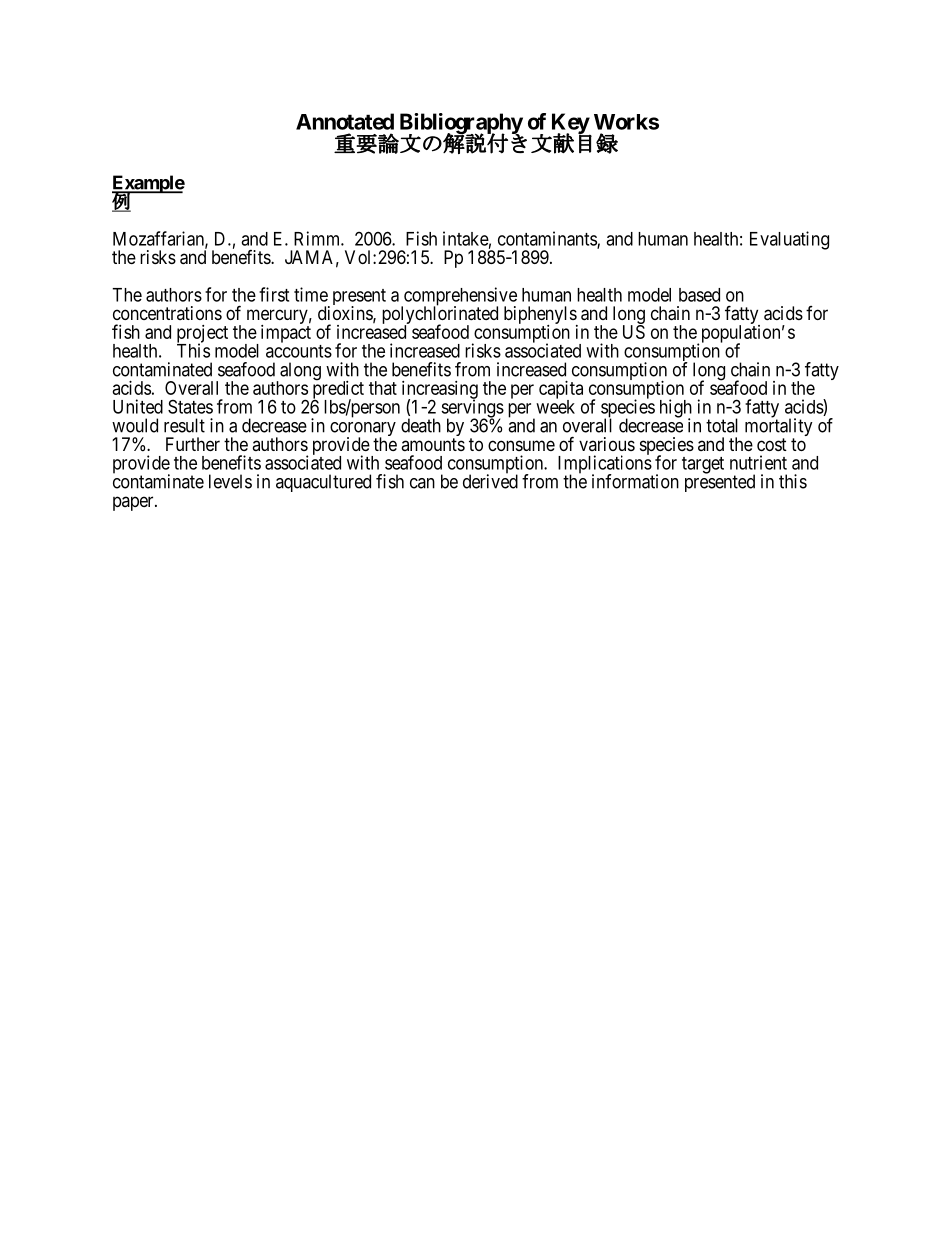 This document has height=1233, width=952. Describe the element at coordinates (440, 316) in the document. I see `polychlorinated` at that location.
